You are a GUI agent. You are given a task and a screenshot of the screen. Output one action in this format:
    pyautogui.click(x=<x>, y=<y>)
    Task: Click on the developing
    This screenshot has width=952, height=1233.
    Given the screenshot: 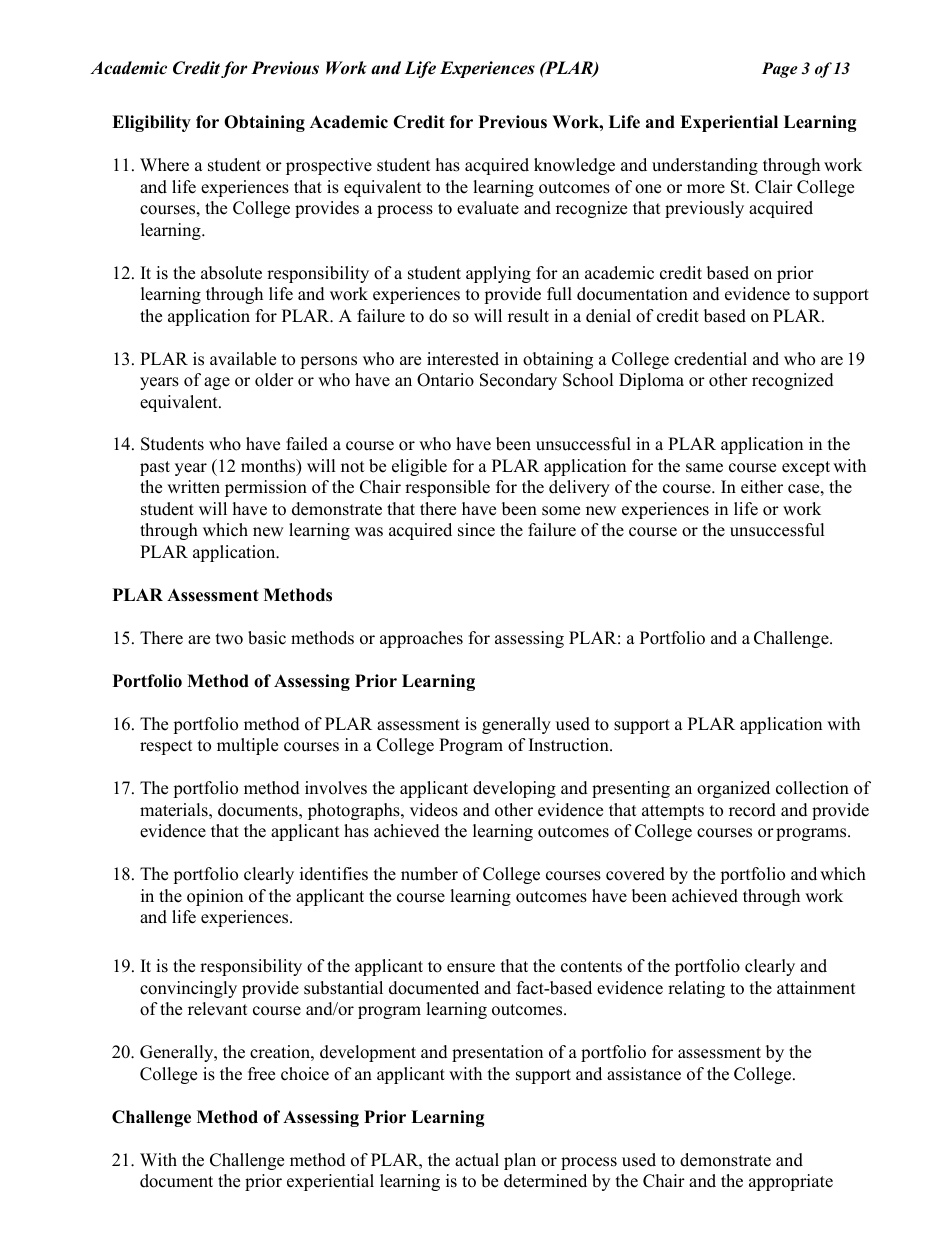 What is the action you would take?
    pyautogui.click(x=514, y=789)
